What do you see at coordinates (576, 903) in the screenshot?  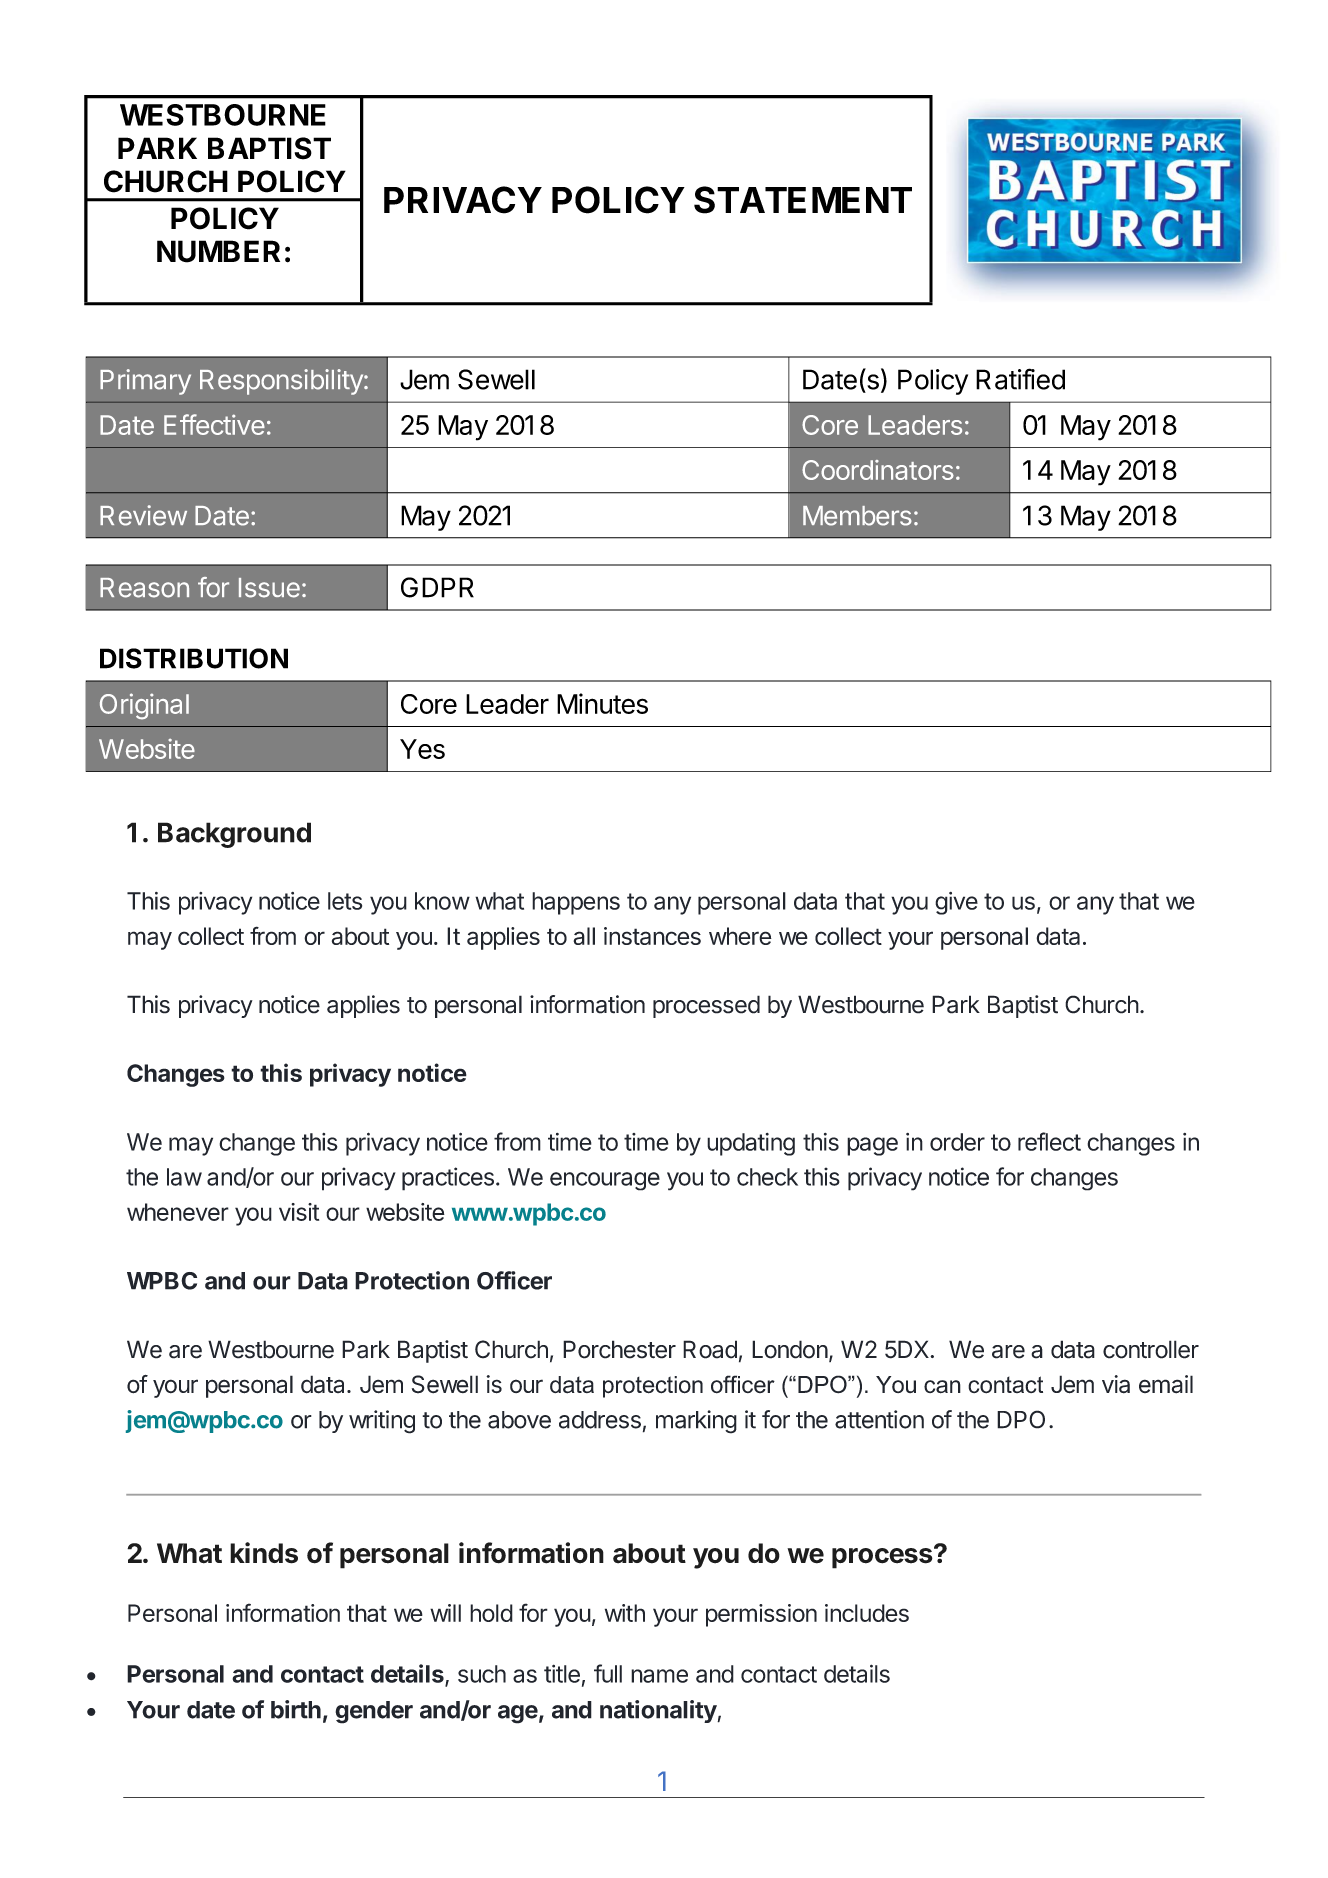 I see `happens` at bounding box center [576, 903].
